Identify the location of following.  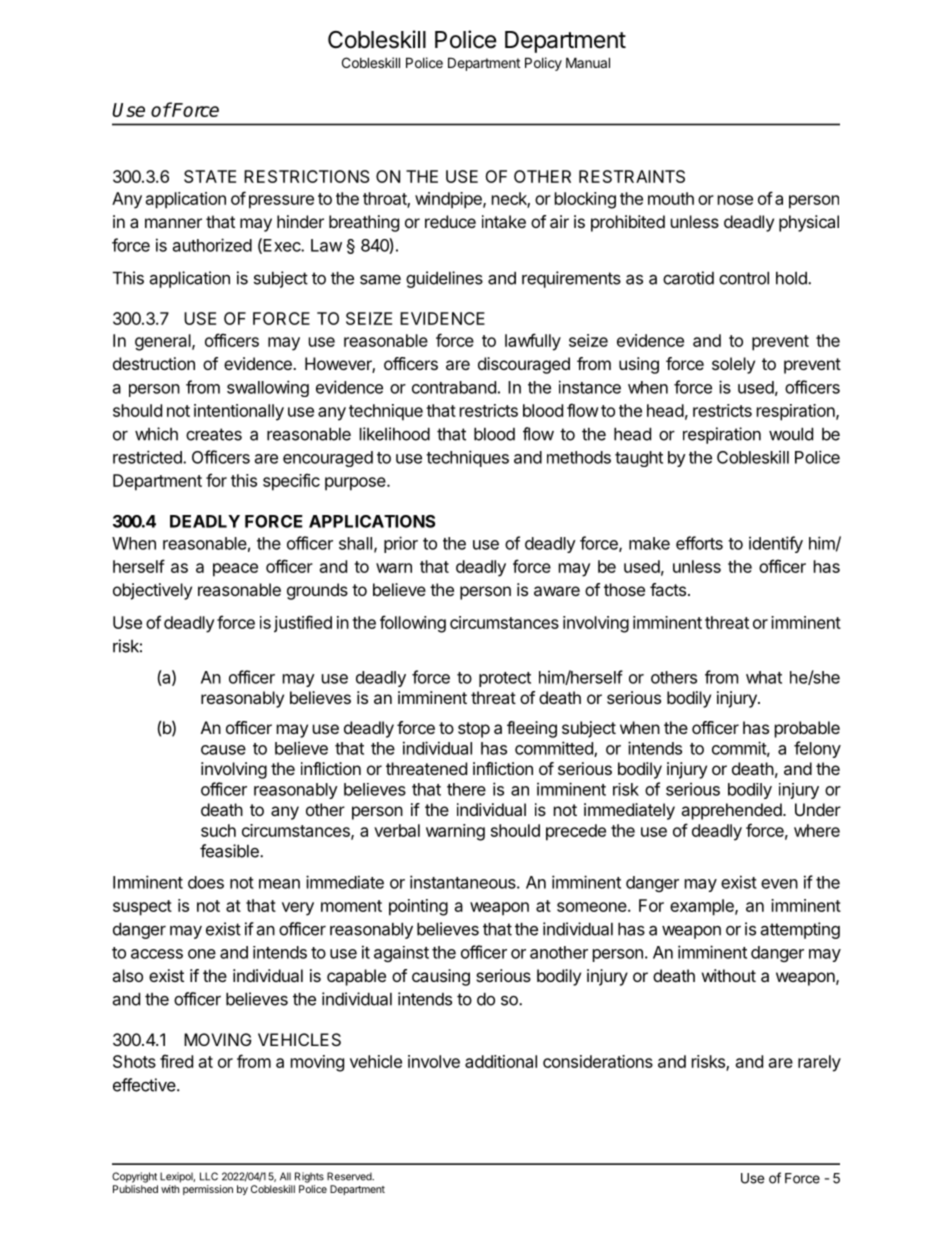
(413, 624).
